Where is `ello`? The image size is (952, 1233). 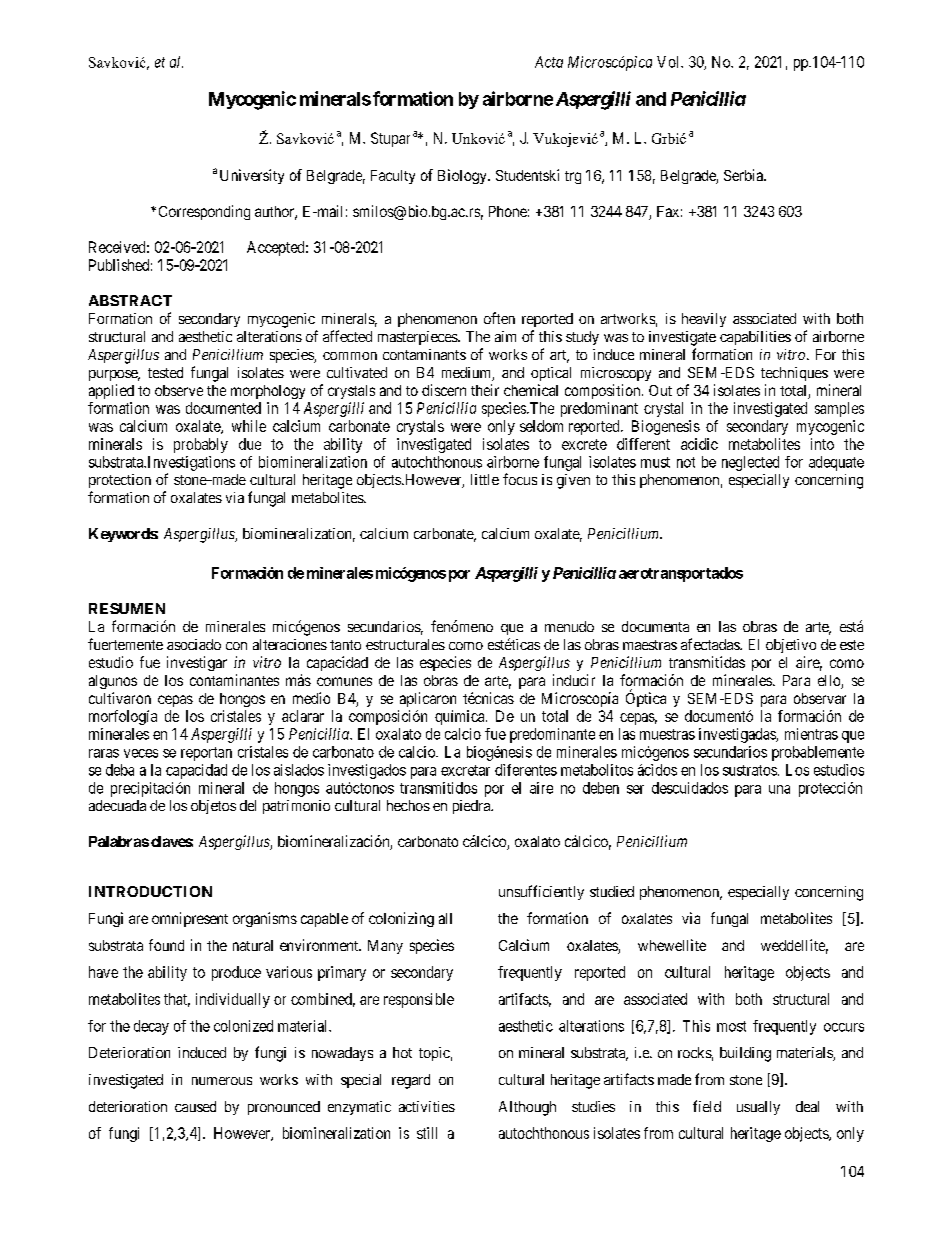
ello is located at coordinates (830, 682).
